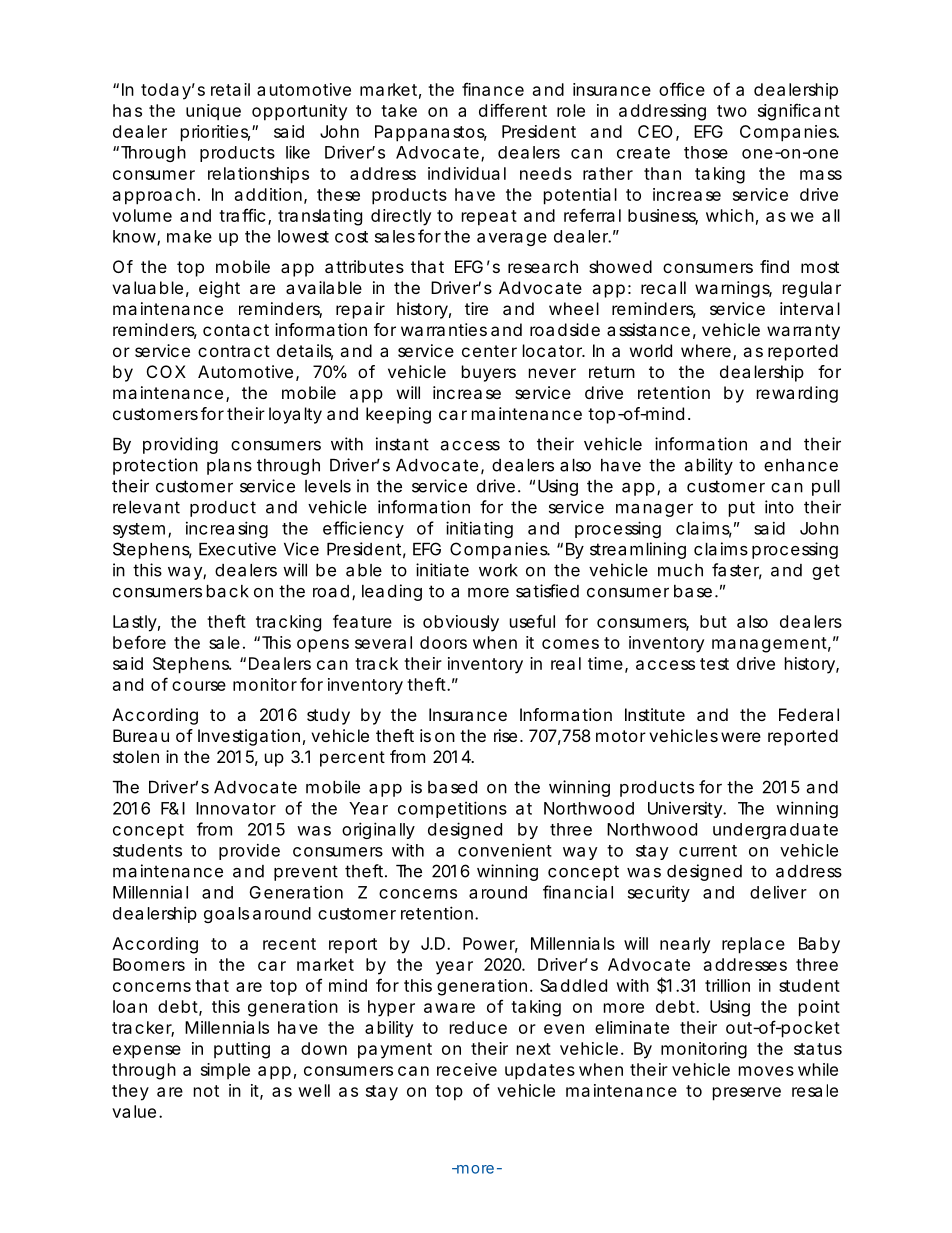  What do you see at coordinates (206, 1091) in the screenshot?
I see `not` at bounding box center [206, 1091].
